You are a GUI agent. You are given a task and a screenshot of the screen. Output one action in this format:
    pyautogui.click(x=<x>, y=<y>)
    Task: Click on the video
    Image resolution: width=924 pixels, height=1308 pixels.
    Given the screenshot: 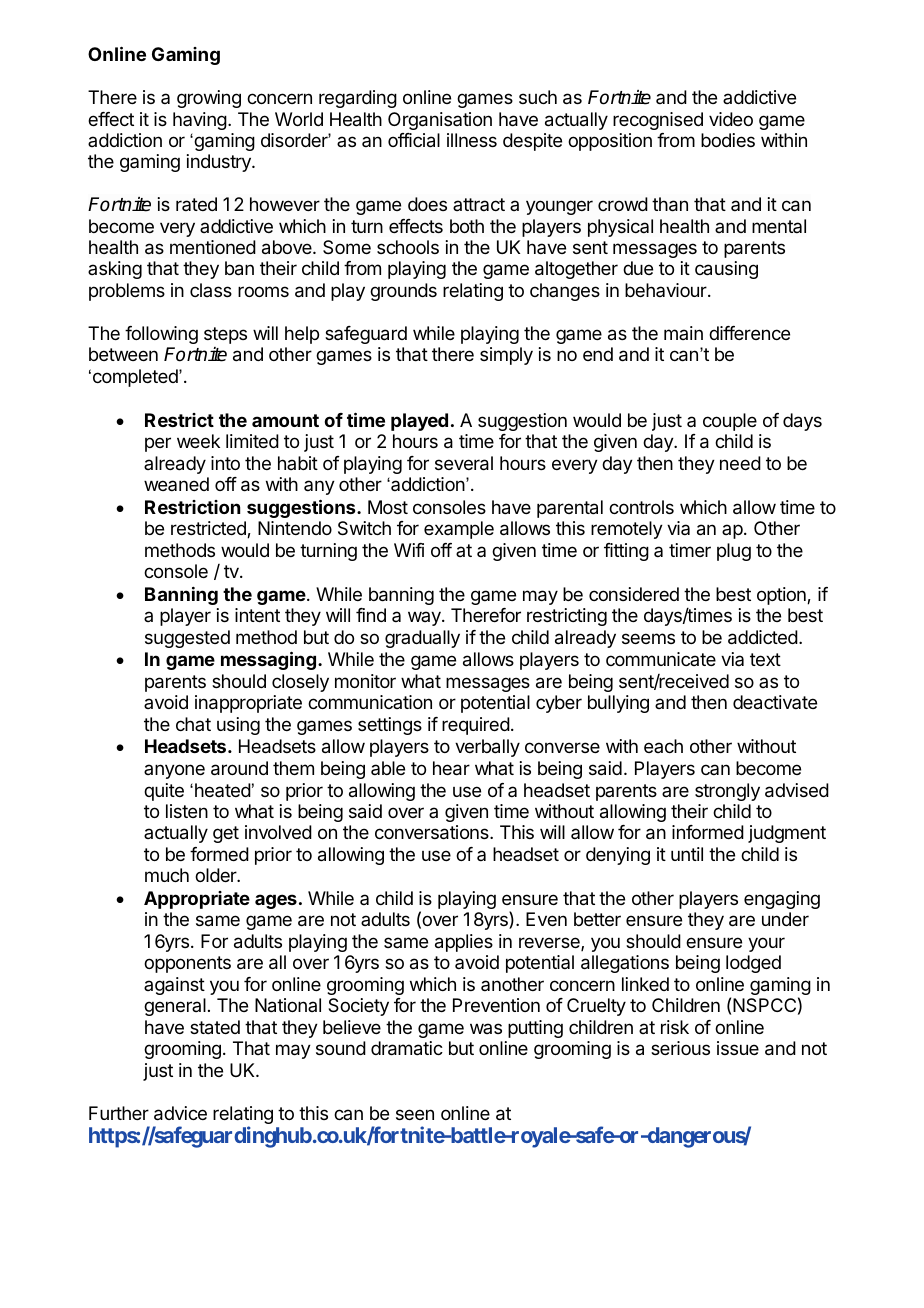 What is the action you would take?
    pyautogui.click(x=731, y=119)
